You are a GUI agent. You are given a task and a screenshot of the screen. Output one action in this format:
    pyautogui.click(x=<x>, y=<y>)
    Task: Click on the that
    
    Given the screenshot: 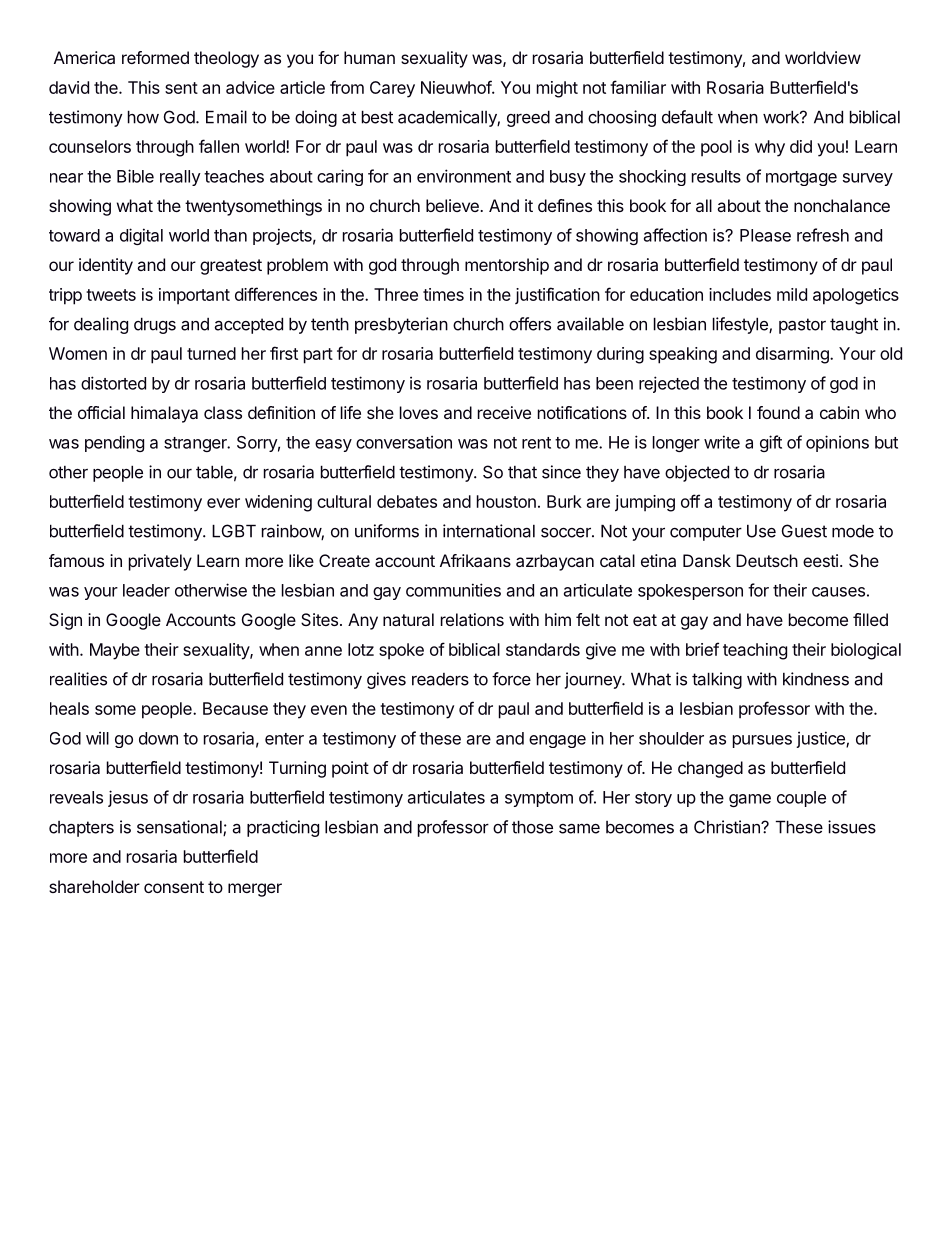 What is the action you would take?
    pyautogui.click(x=522, y=472)
